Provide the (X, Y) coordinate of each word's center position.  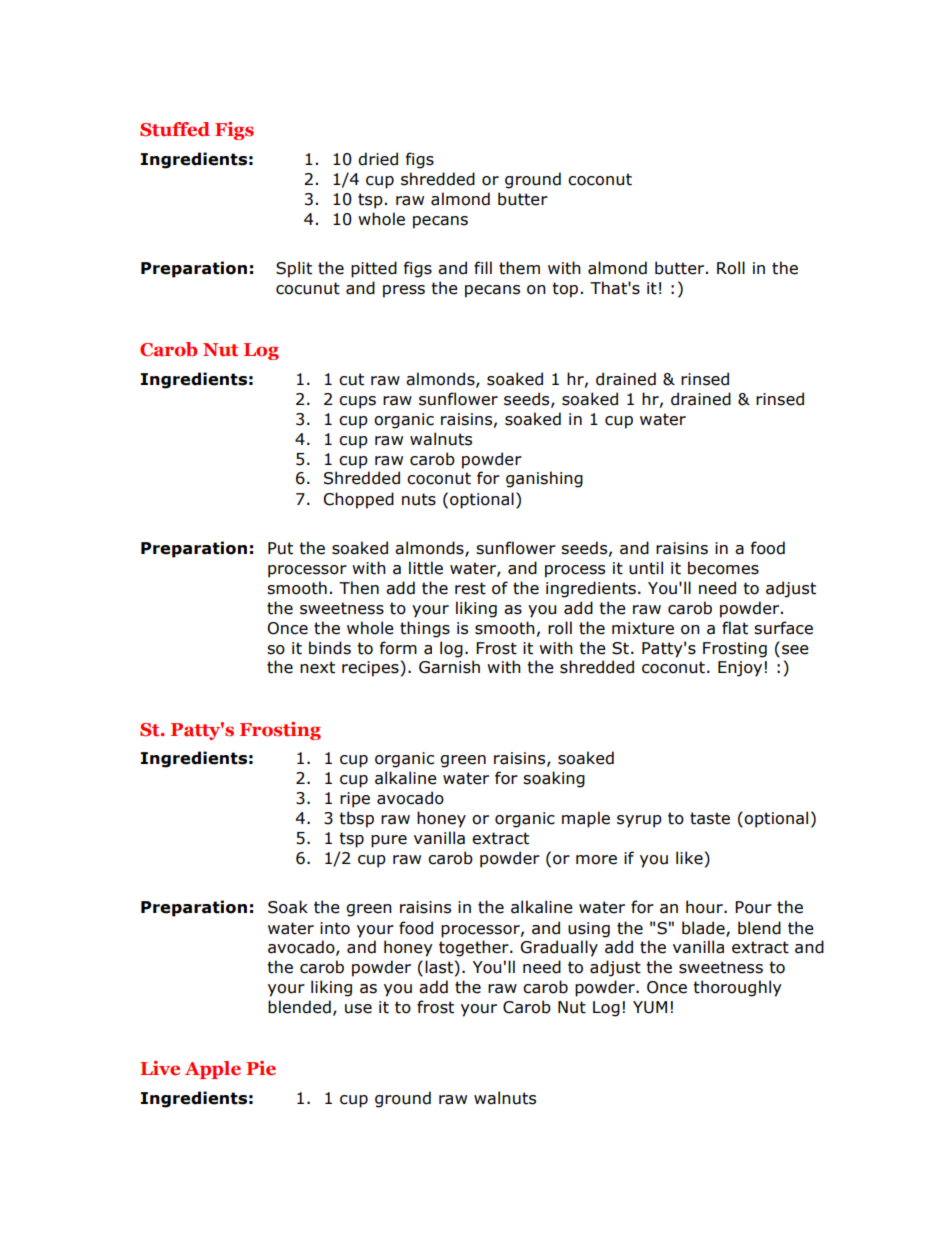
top (565, 290)
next (317, 667)
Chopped (358, 500)
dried (378, 159)
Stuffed (175, 129)
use (358, 1009)
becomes (723, 568)
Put (280, 548)
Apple (213, 1070)
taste (710, 818)
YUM (650, 1007)
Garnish (449, 667)
